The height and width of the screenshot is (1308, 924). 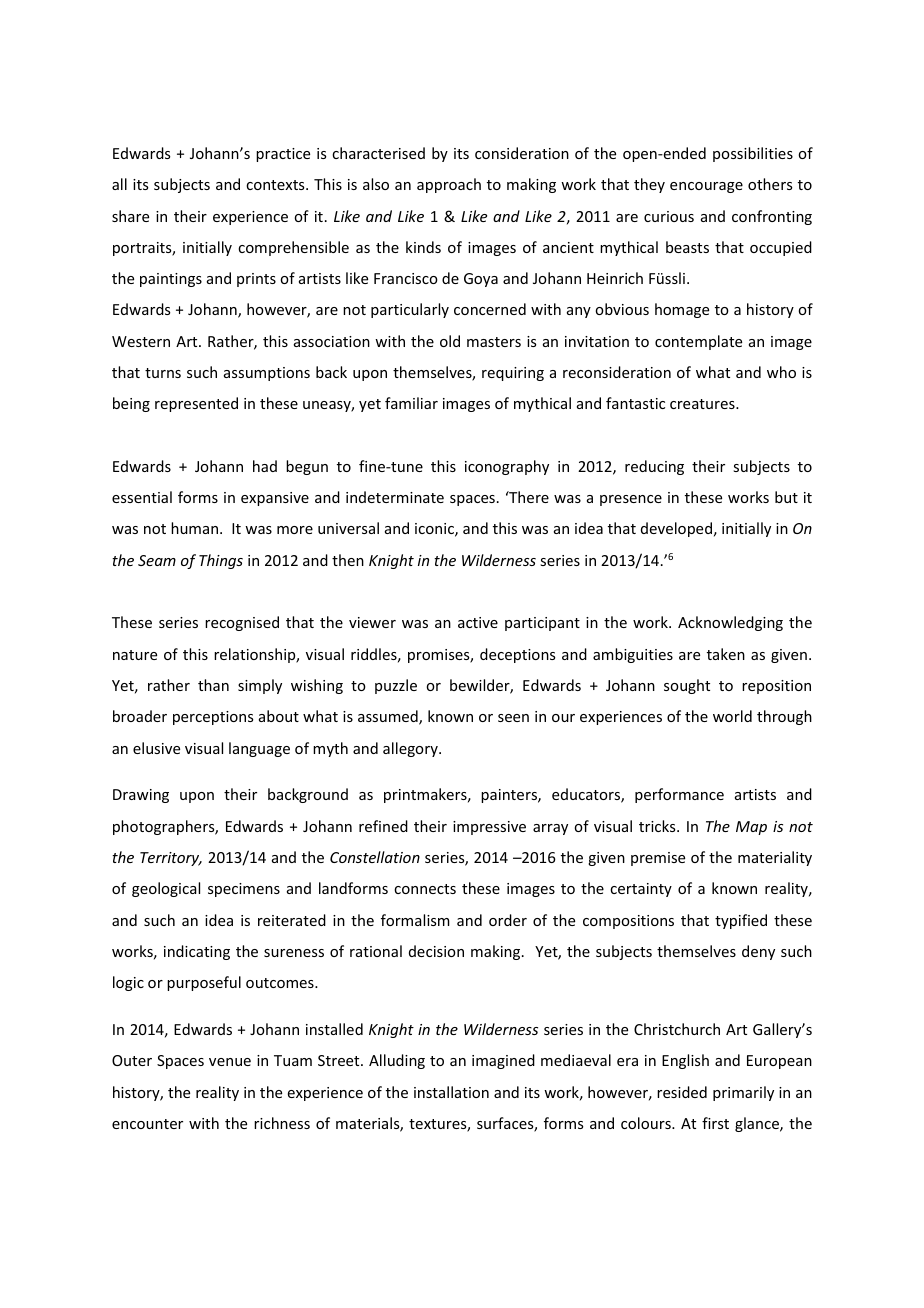 What do you see at coordinates (242, 623) in the screenshot?
I see `recognised` at bounding box center [242, 623].
